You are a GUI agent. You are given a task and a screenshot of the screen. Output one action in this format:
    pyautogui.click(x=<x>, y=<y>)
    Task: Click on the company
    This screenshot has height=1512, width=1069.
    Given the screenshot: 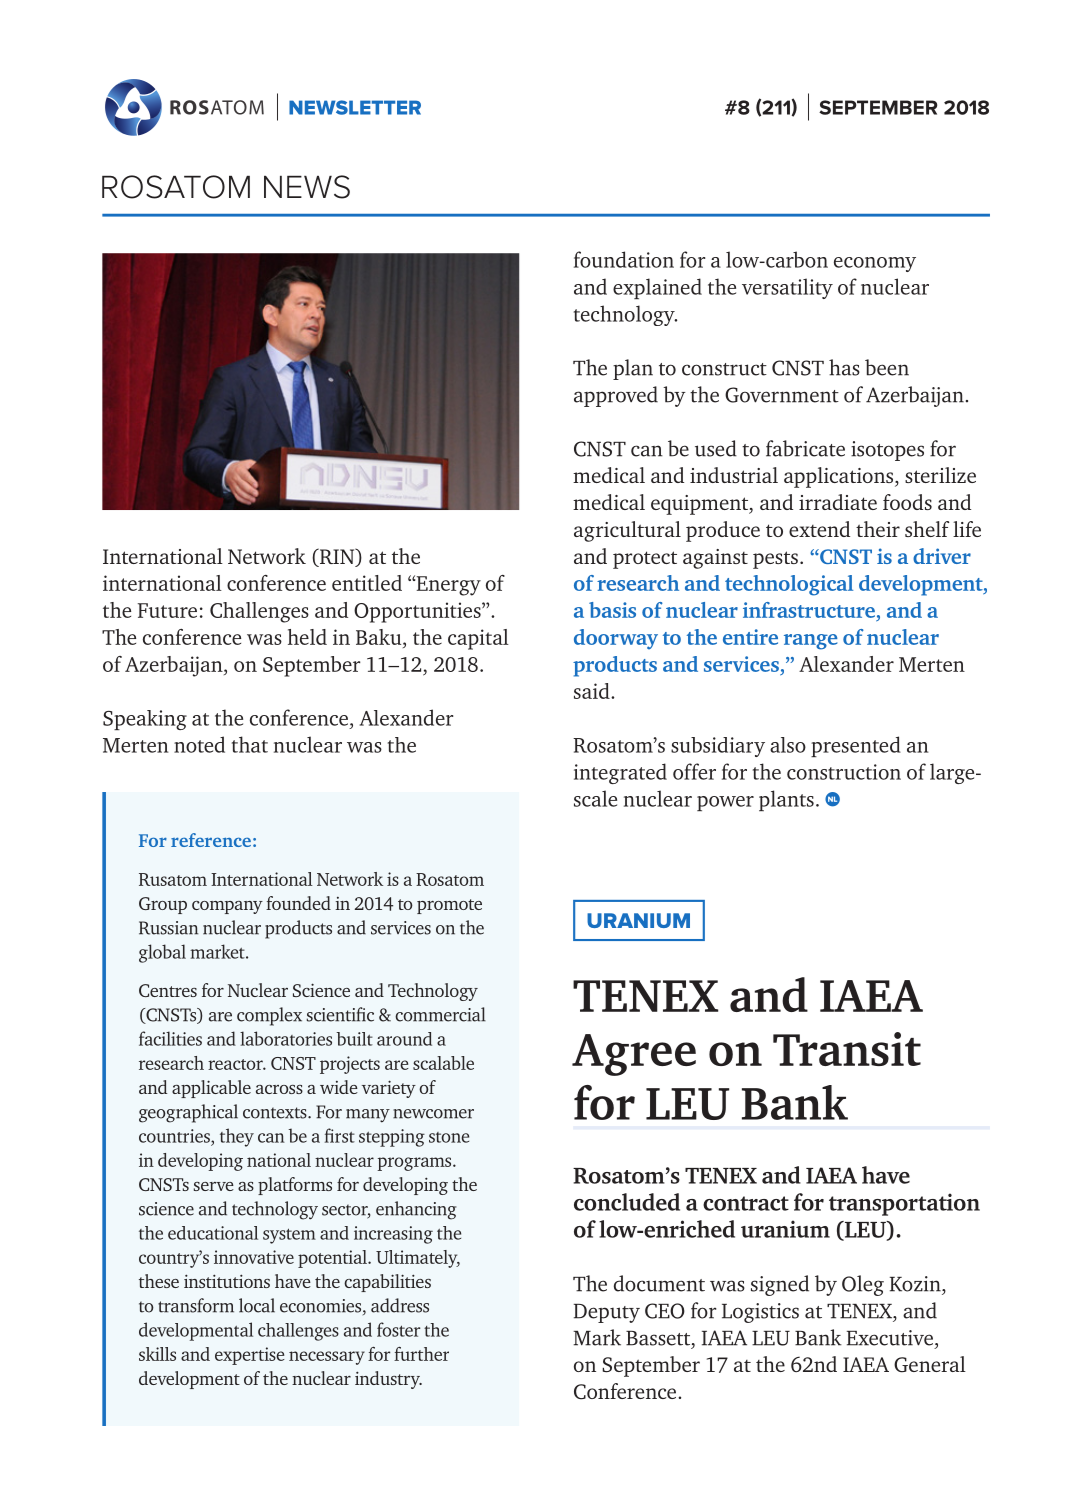 What is the action you would take?
    pyautogui.click(x=227, y=907)
